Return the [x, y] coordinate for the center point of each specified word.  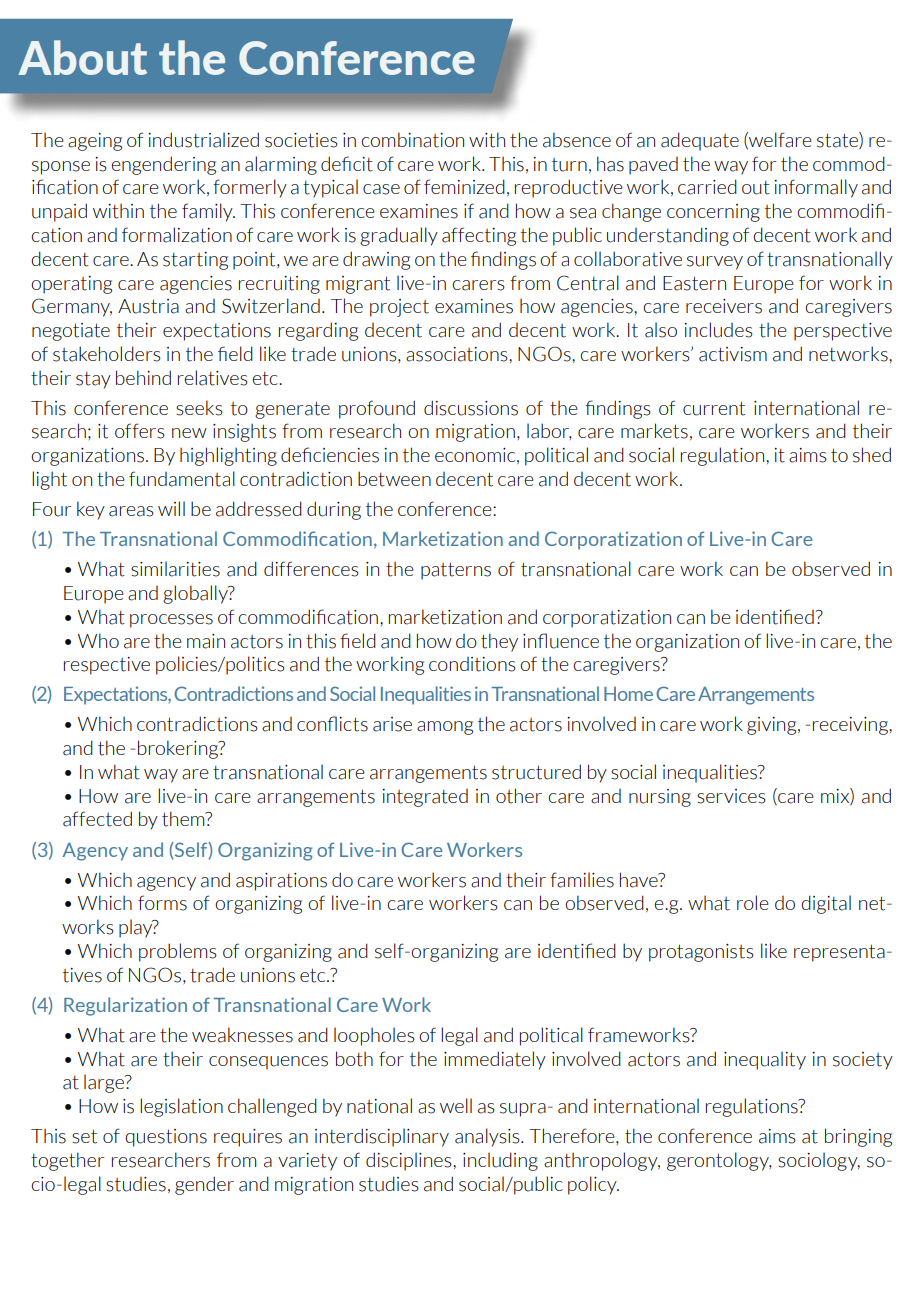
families [582, 880]
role [753, 902]
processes [171, 621]
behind [143, 377]
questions [166, 1138]
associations [458, 354]
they [499, 642]
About [82, 57]
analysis [488, 1137]
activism [733, 354]
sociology [819, 1161]
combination [412, 140]
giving [773, 726]
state [838, 140]
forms [162, 903]
